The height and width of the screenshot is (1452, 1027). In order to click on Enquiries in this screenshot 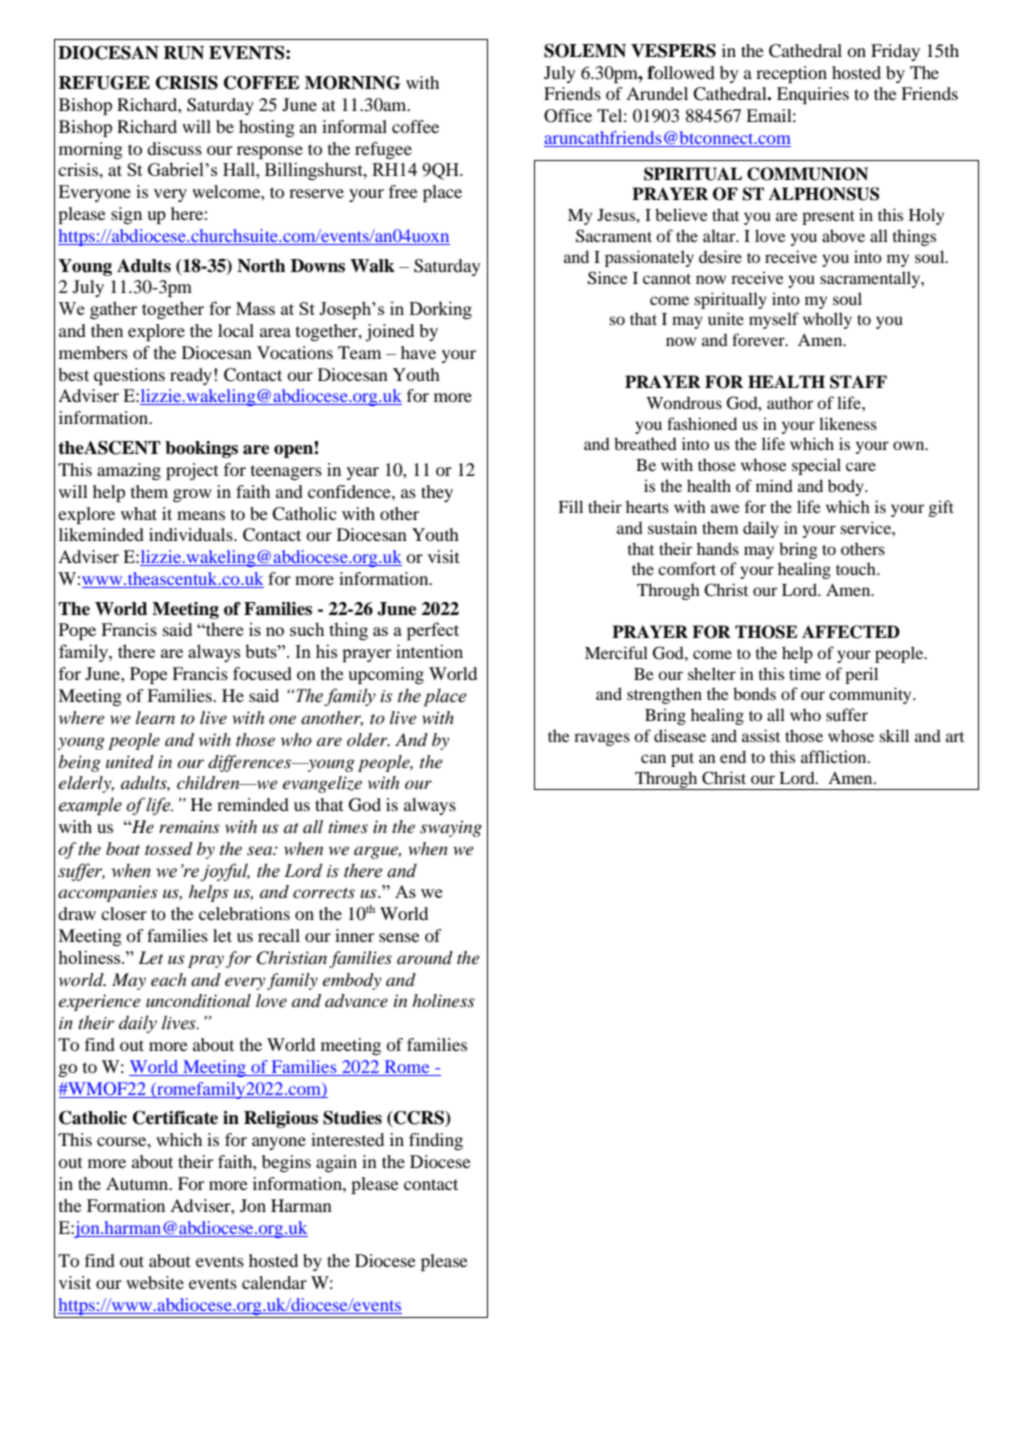, I will do `click(813, 95)`.
